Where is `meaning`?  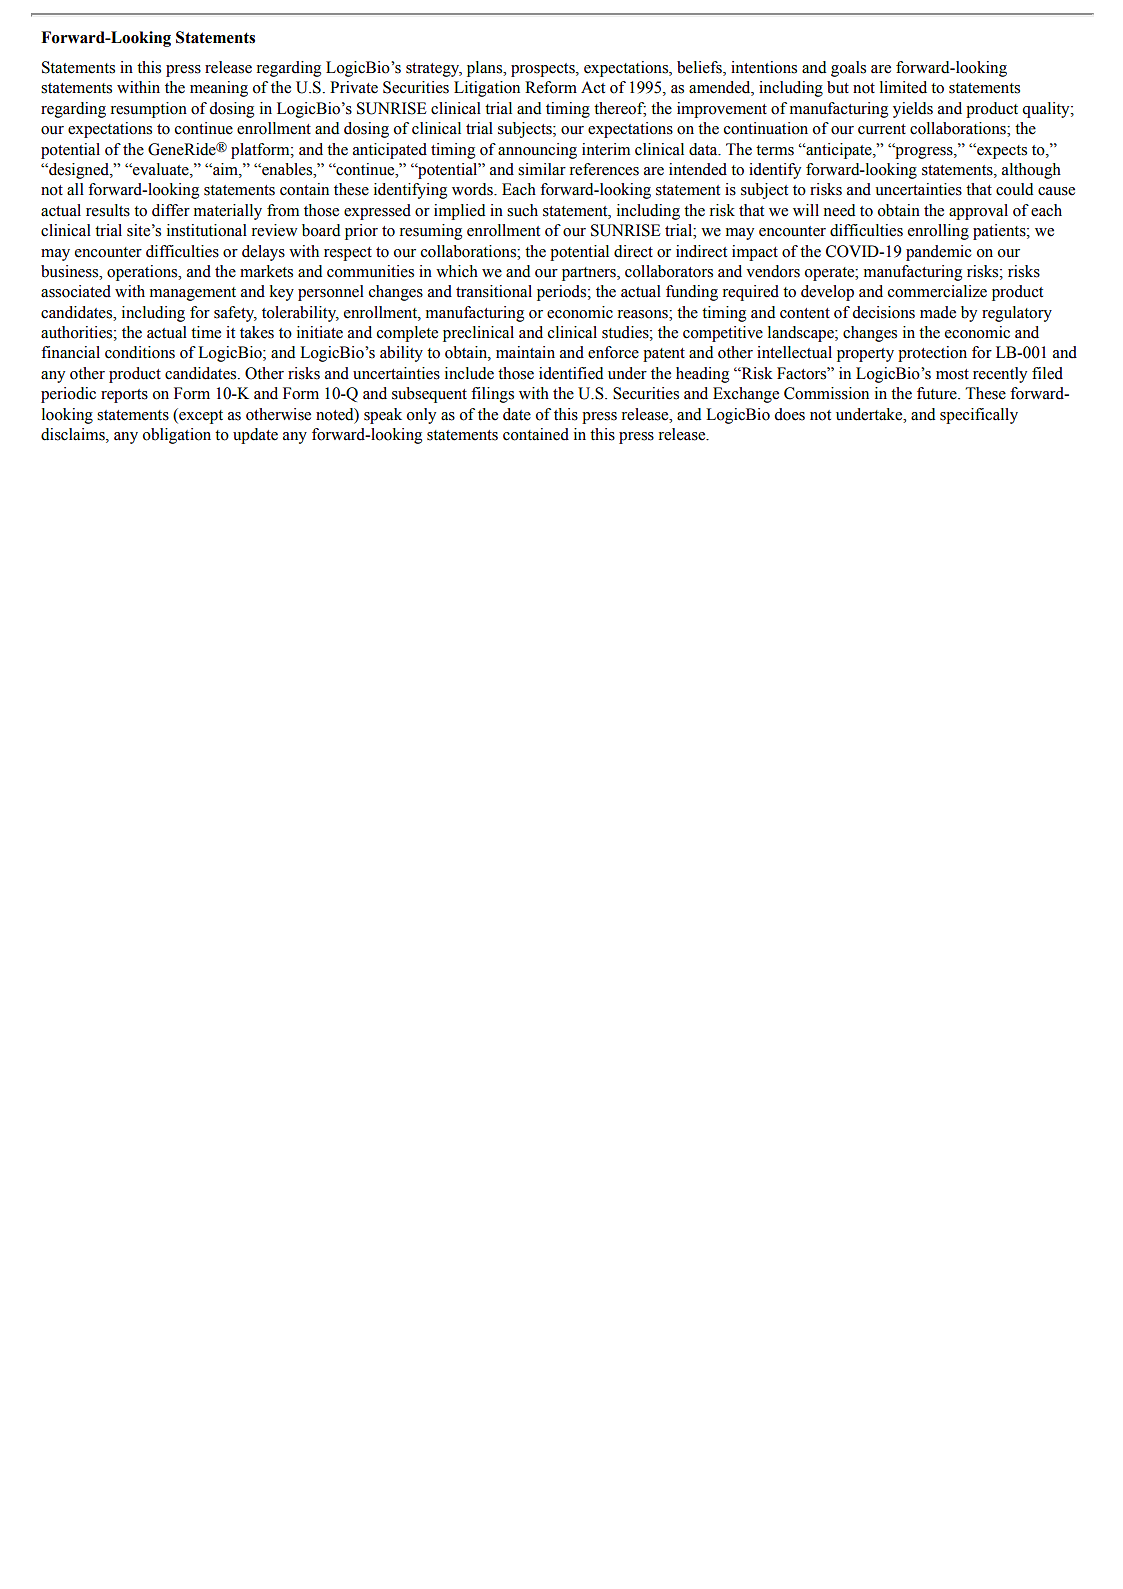
meaning is located at coordinates (219, 89).
